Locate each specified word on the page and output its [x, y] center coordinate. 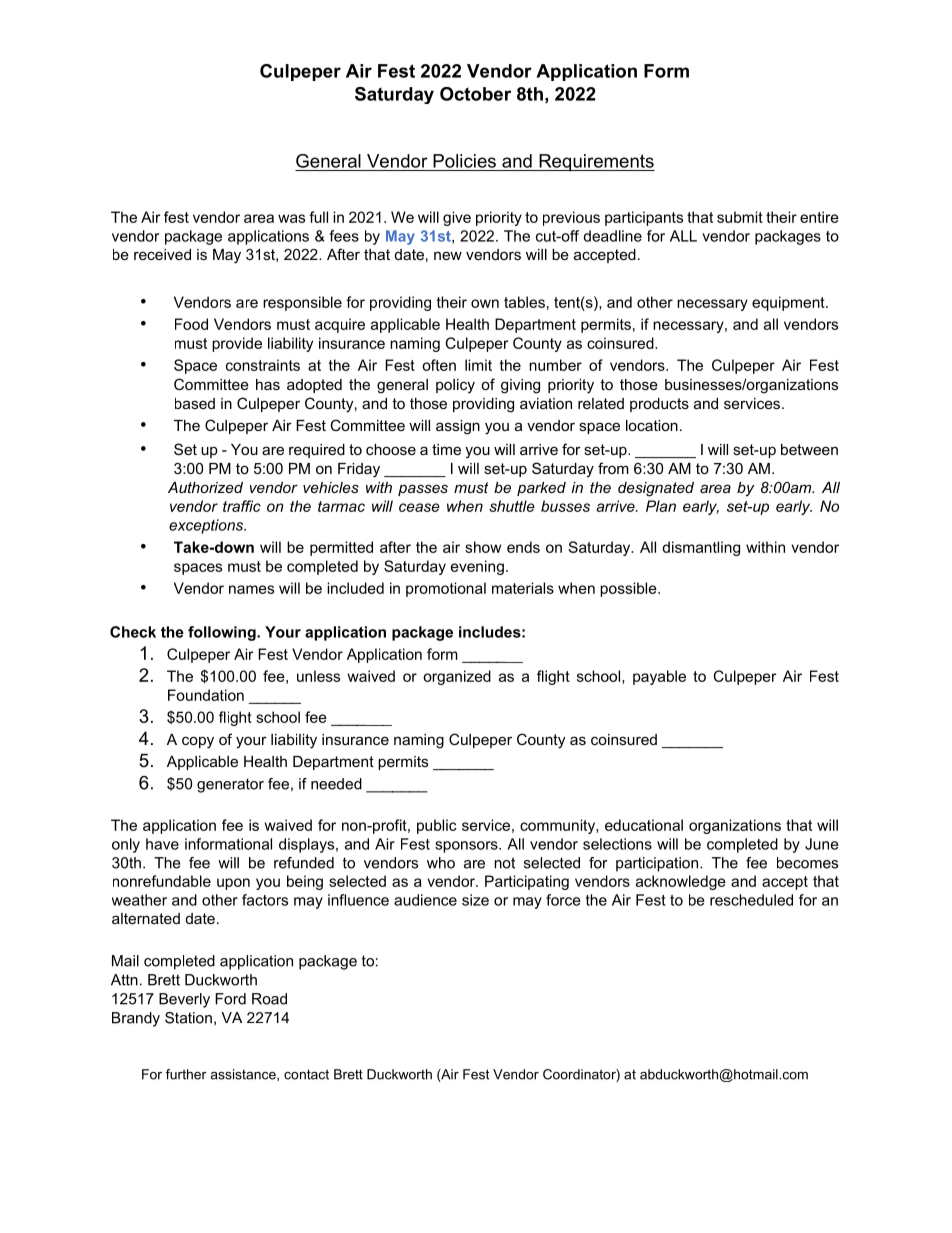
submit [740, 217]
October [475, 94]
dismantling [701, 548]
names [251, 589]
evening [477, 567]
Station [188, 1018]
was [291, 218]
